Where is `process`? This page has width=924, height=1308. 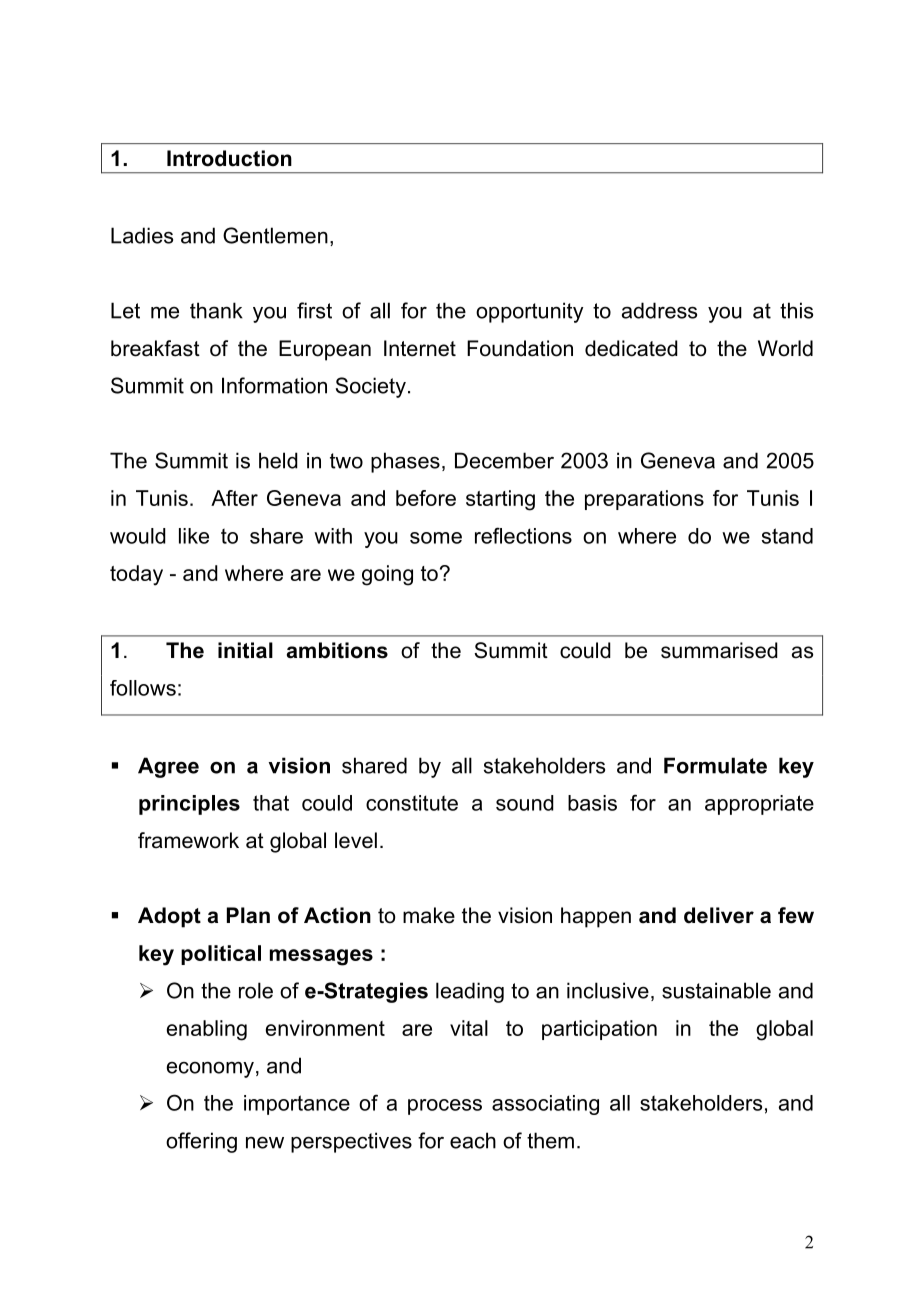
process is located at coordinates (445, 1107).
